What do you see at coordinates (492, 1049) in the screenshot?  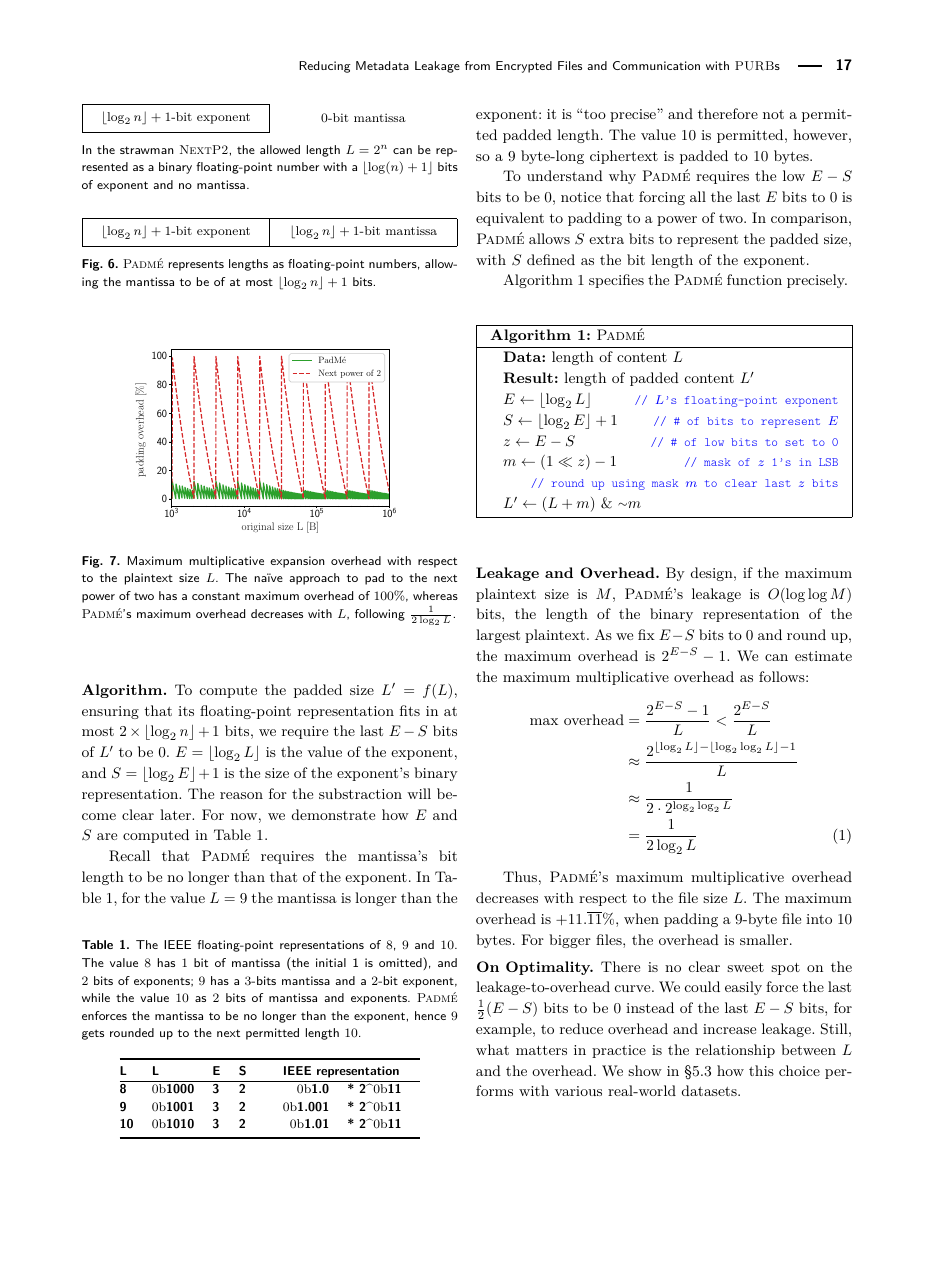 I see `what` at bounding box center [492, 1049].
